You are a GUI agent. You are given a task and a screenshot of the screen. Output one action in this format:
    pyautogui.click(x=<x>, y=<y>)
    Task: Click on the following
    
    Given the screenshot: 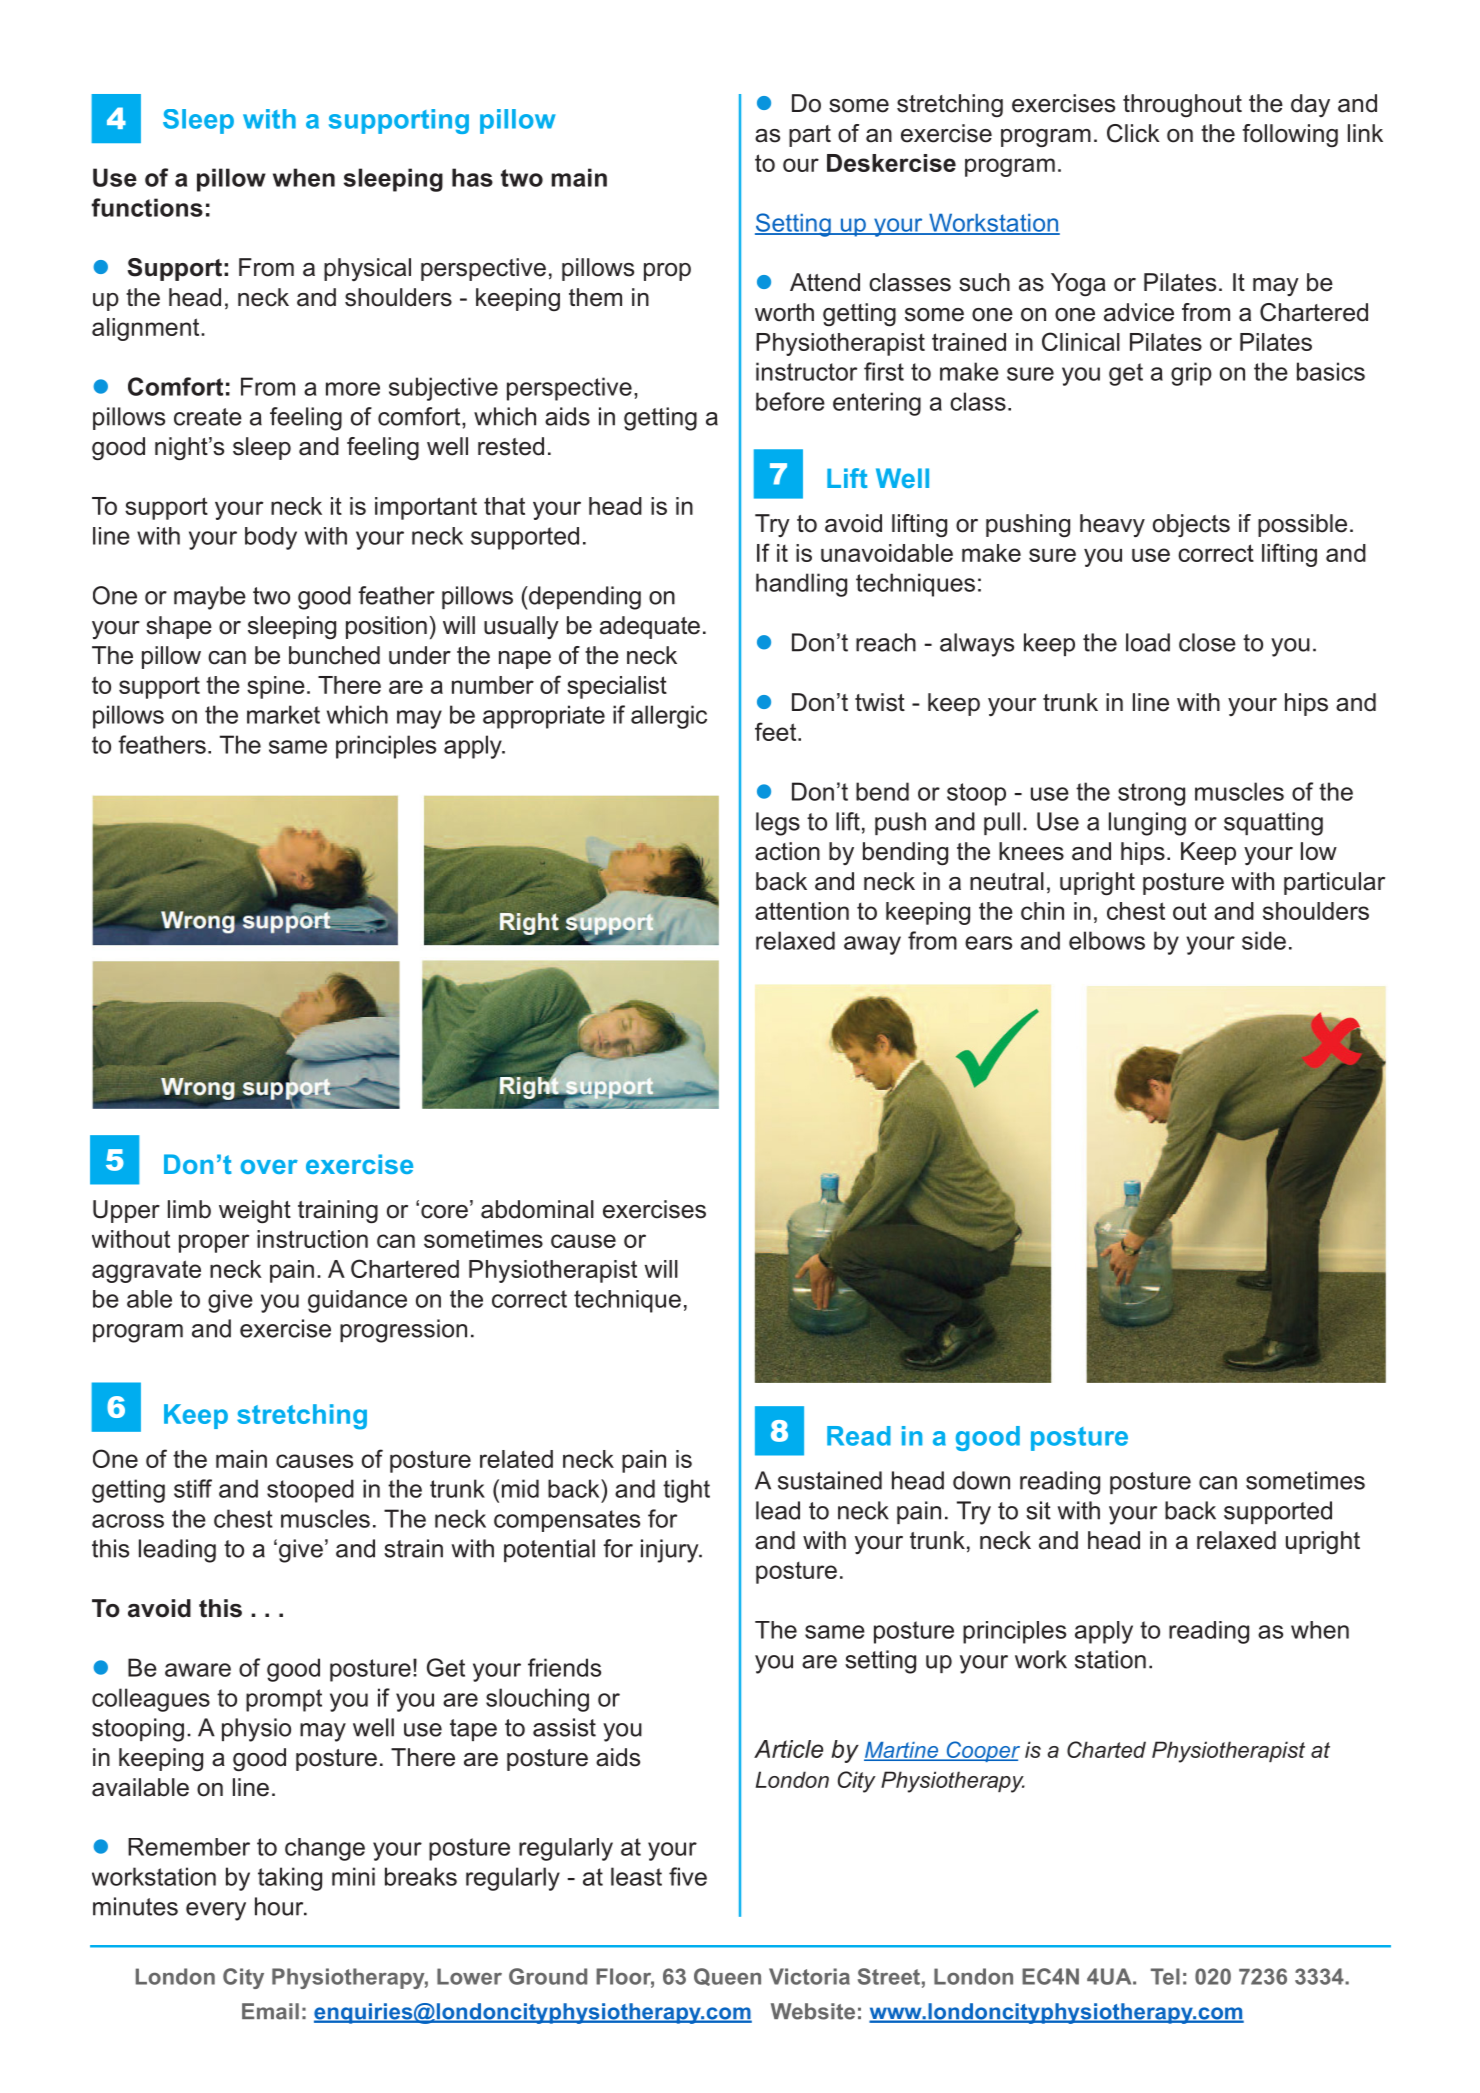 What is the action you would take?
    pyautogui.click(x=1290, y=135)
